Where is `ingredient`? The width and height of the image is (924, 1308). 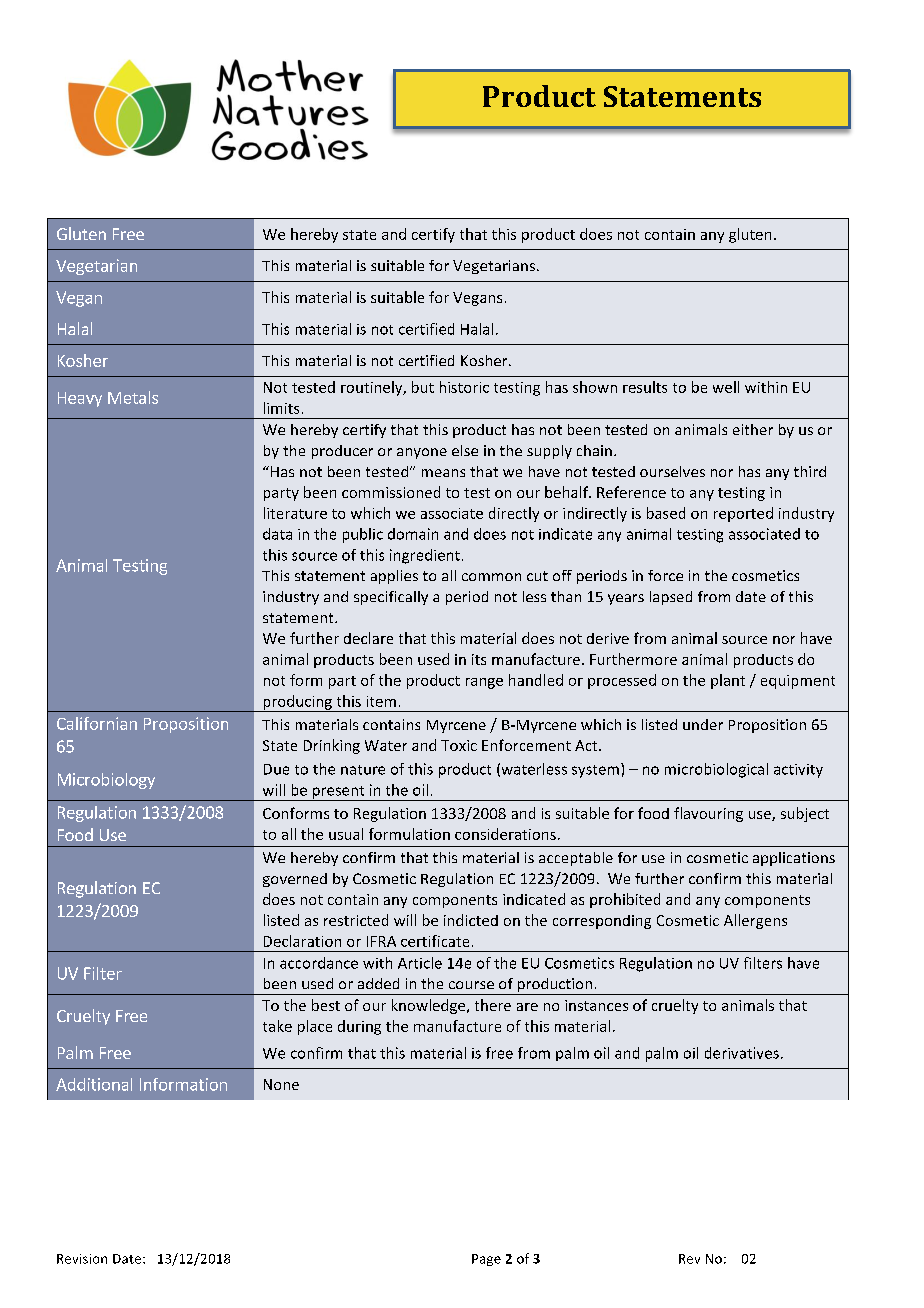
ingredient is located at coordinates (425, 556).
